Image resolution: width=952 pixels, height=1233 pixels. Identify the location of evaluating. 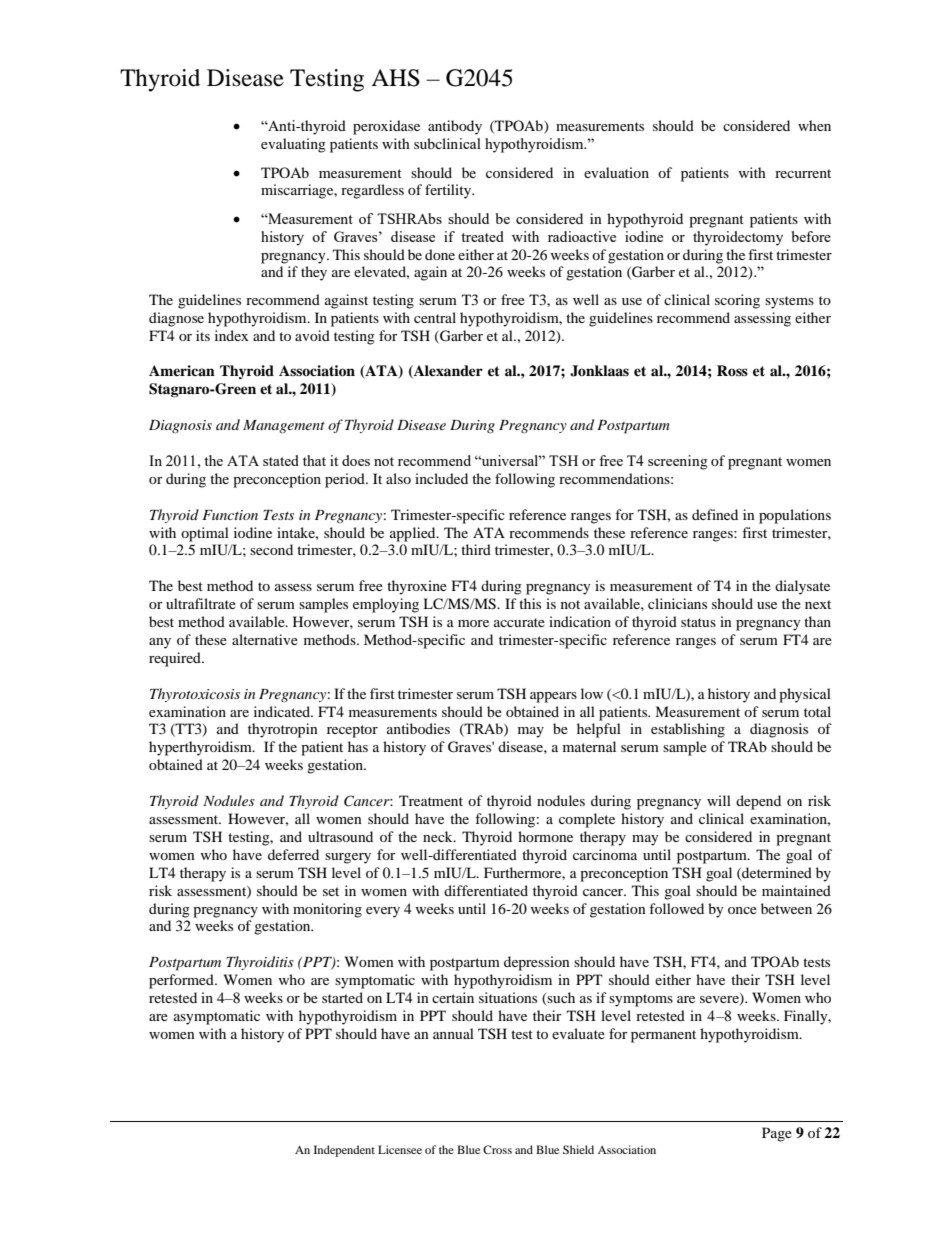
(293, 145).
